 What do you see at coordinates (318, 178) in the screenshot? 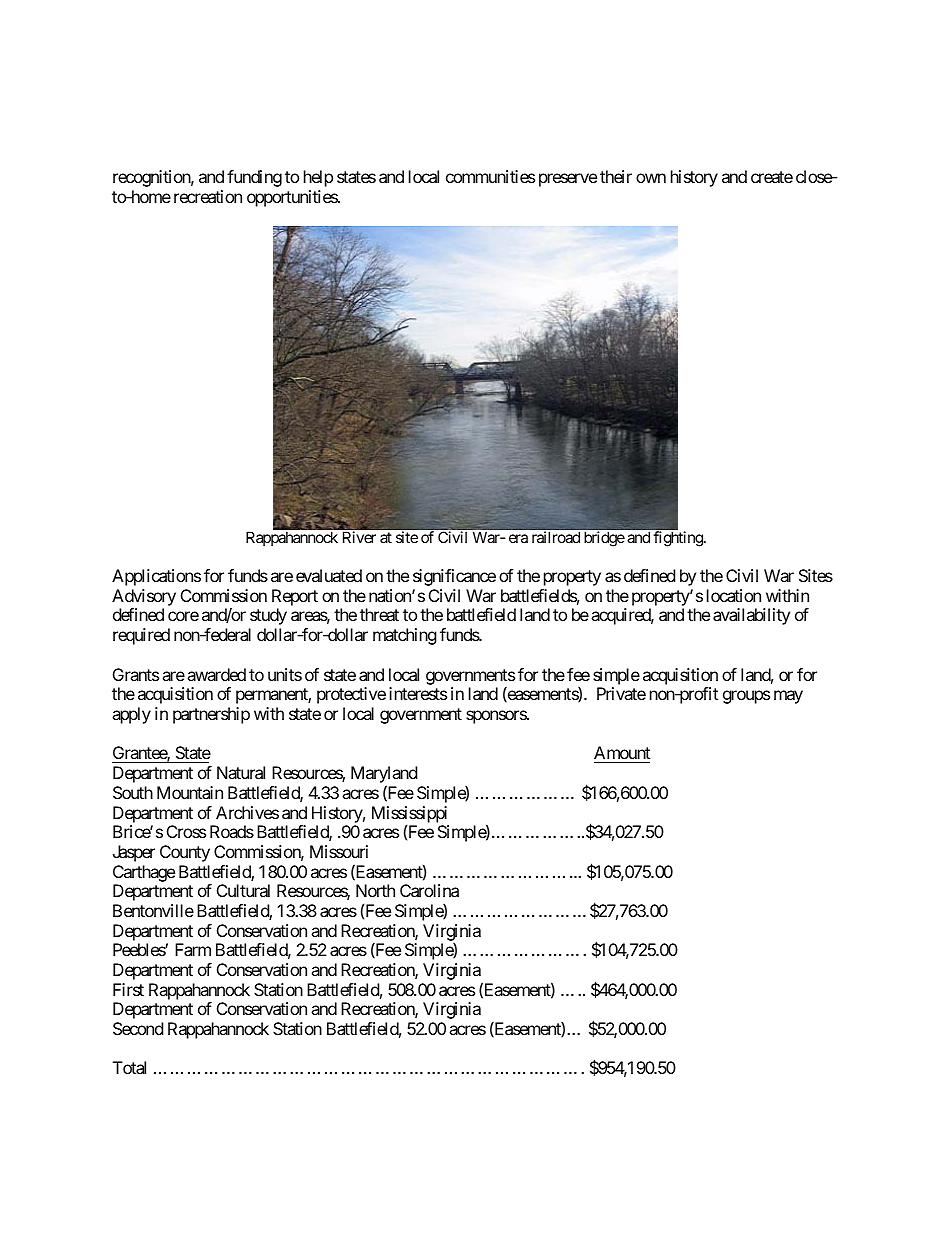
I see `help` at bounding box center [318, 178].
